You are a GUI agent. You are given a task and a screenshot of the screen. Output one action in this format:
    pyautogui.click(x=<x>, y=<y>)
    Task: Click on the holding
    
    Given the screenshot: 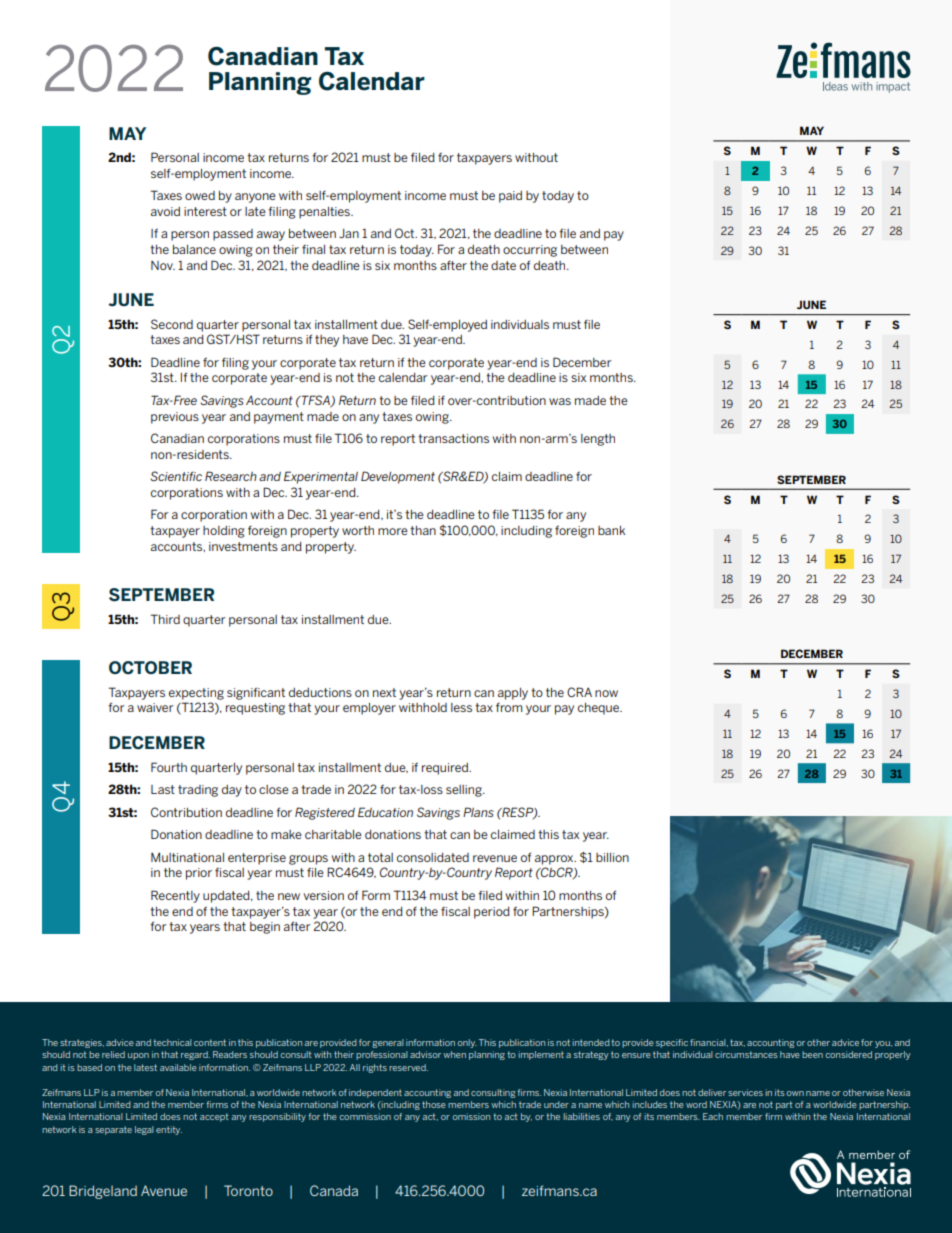 What is the action you would take?
    pyautogui.click(x=224, y=532)
